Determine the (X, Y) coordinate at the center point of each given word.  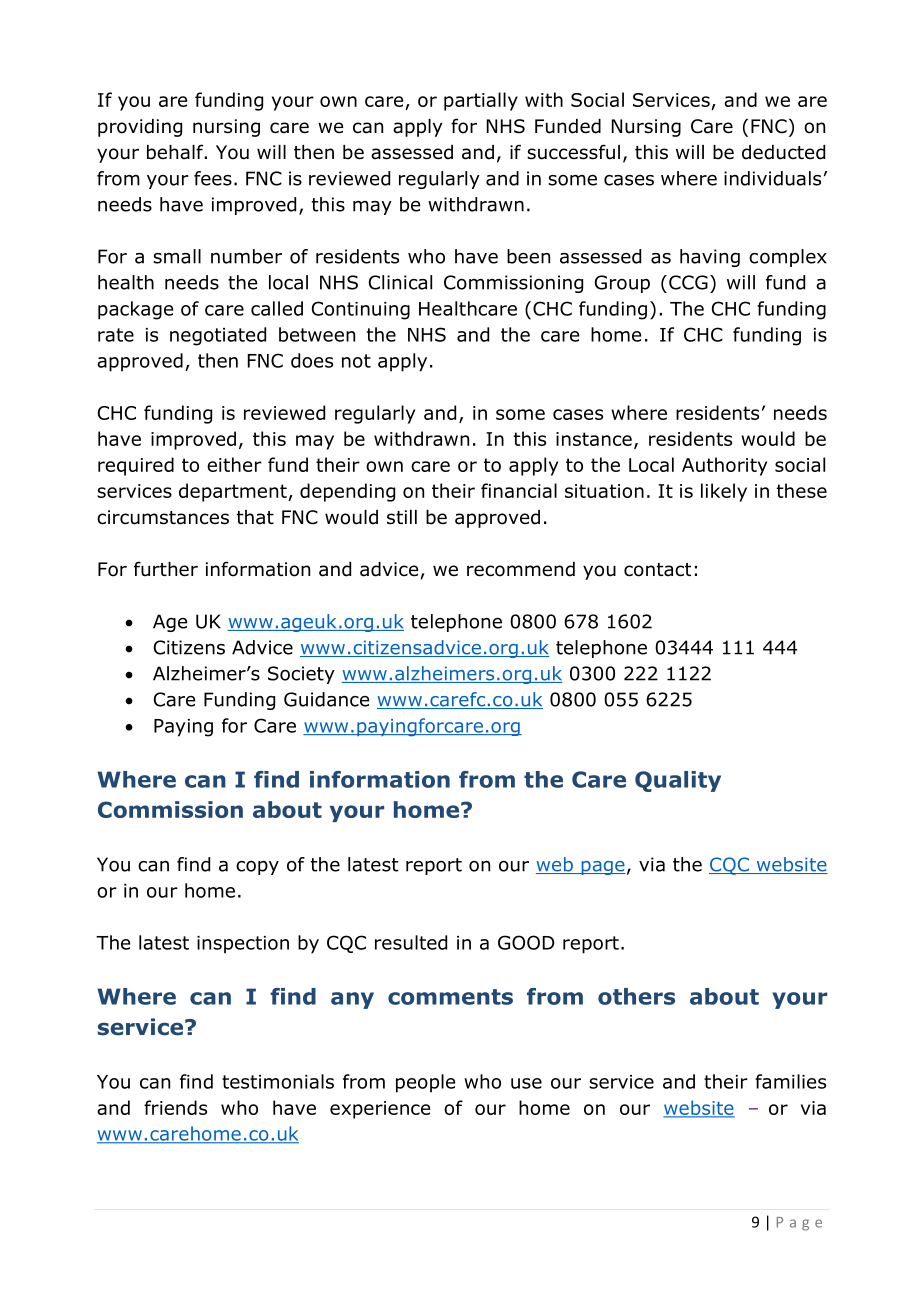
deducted (783, 152)
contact (657, 570)
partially (481, 101)
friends (175, 1107)
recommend (521, 569)
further (166, 569)
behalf (176, 152)
